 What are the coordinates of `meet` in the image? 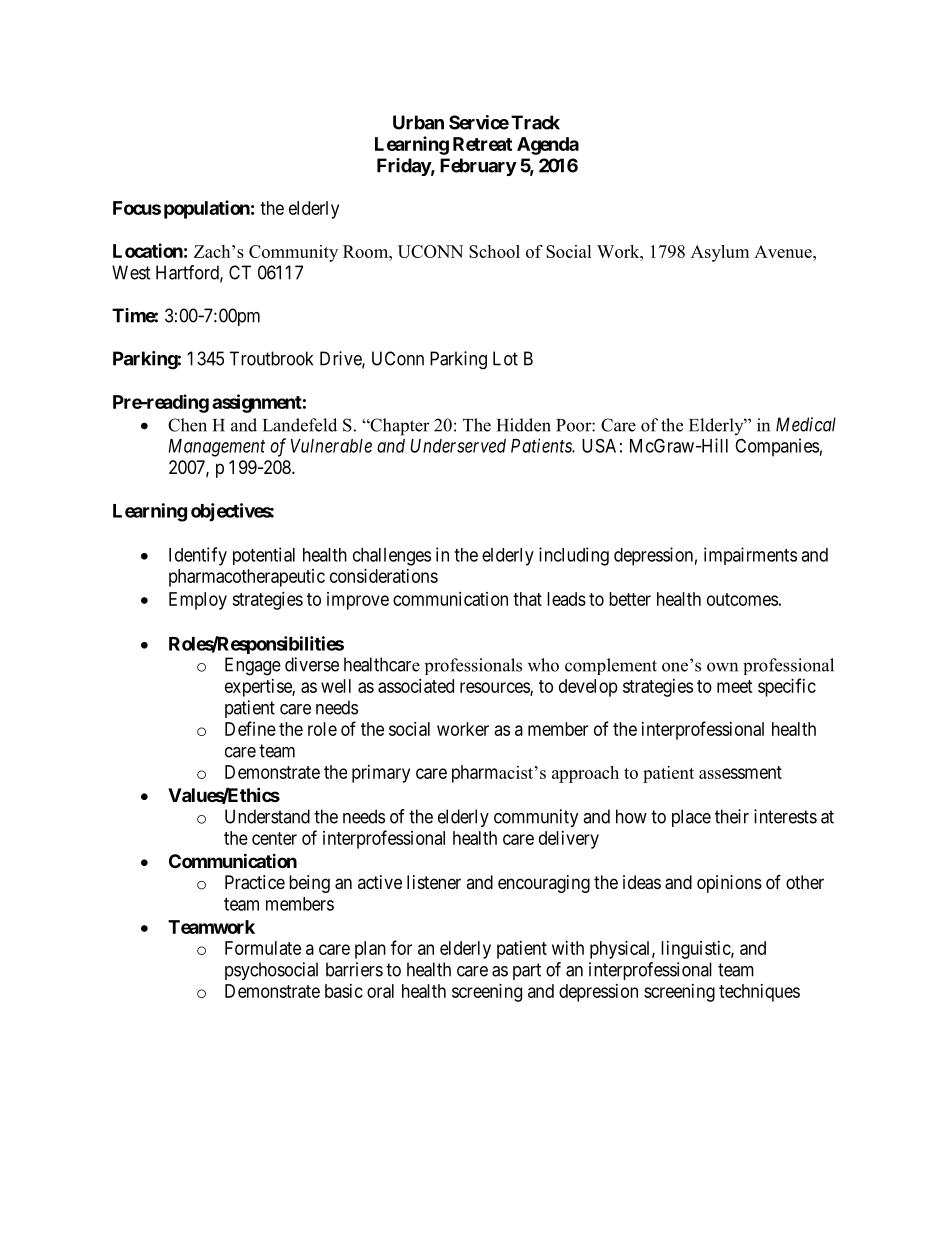 It's located at (735, 686).
